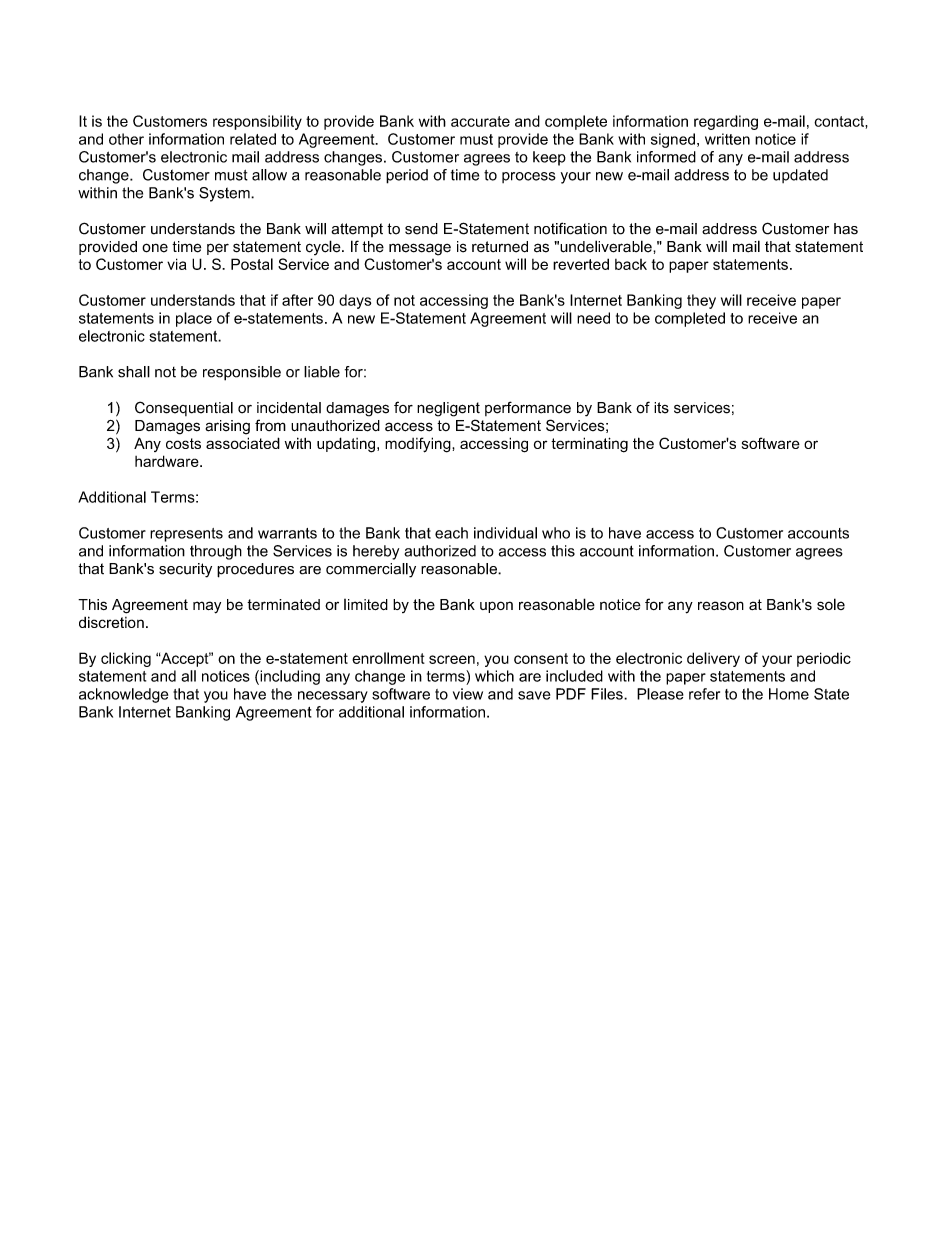 This image has height=1233, width=952. Describe the element at coordinates (480, 121) in the image. I see `accurate` at that location.
